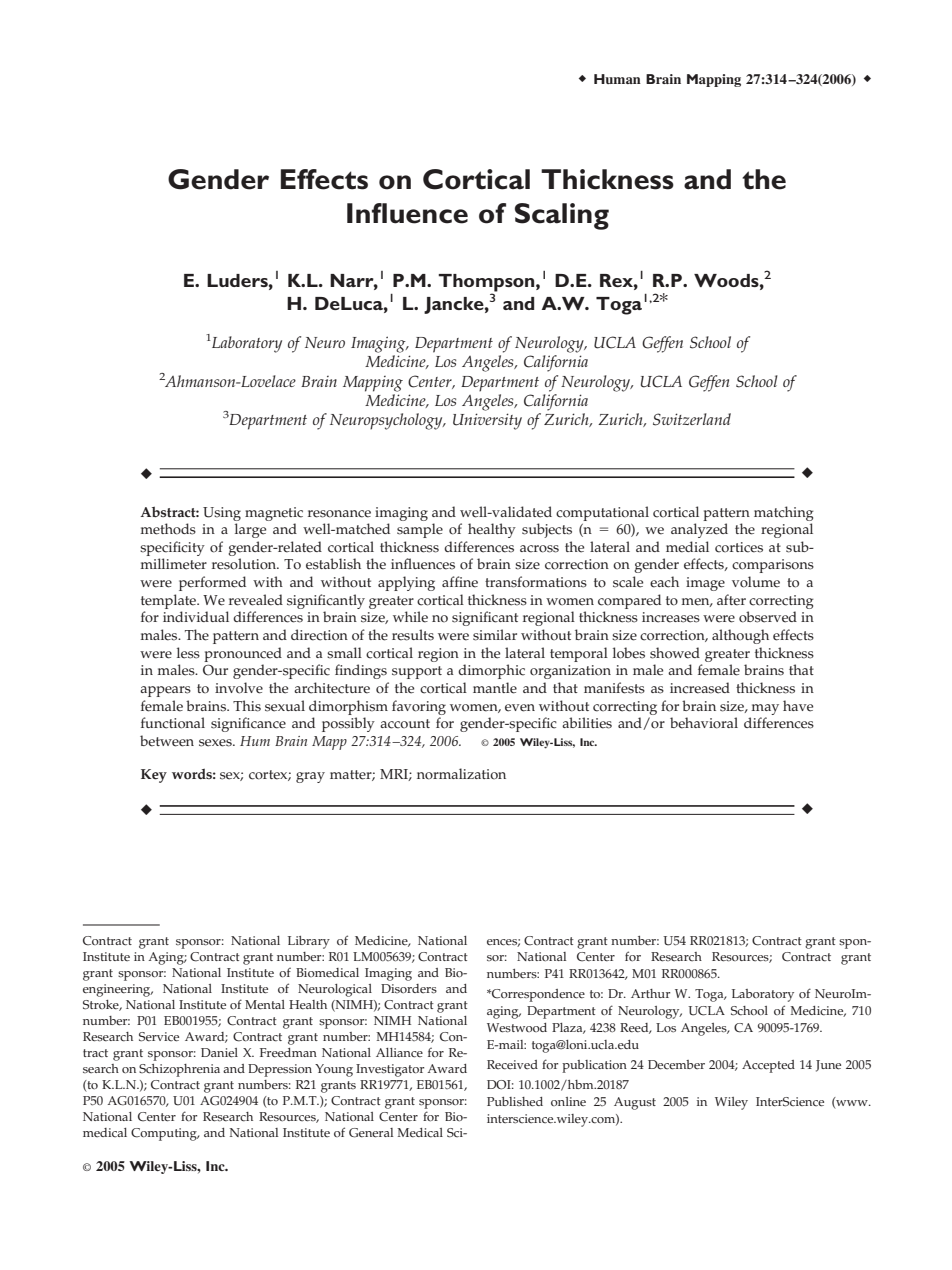  Describe the element at coordinates (562, 216) in the screenshot. I see `Scaling` at that location.
